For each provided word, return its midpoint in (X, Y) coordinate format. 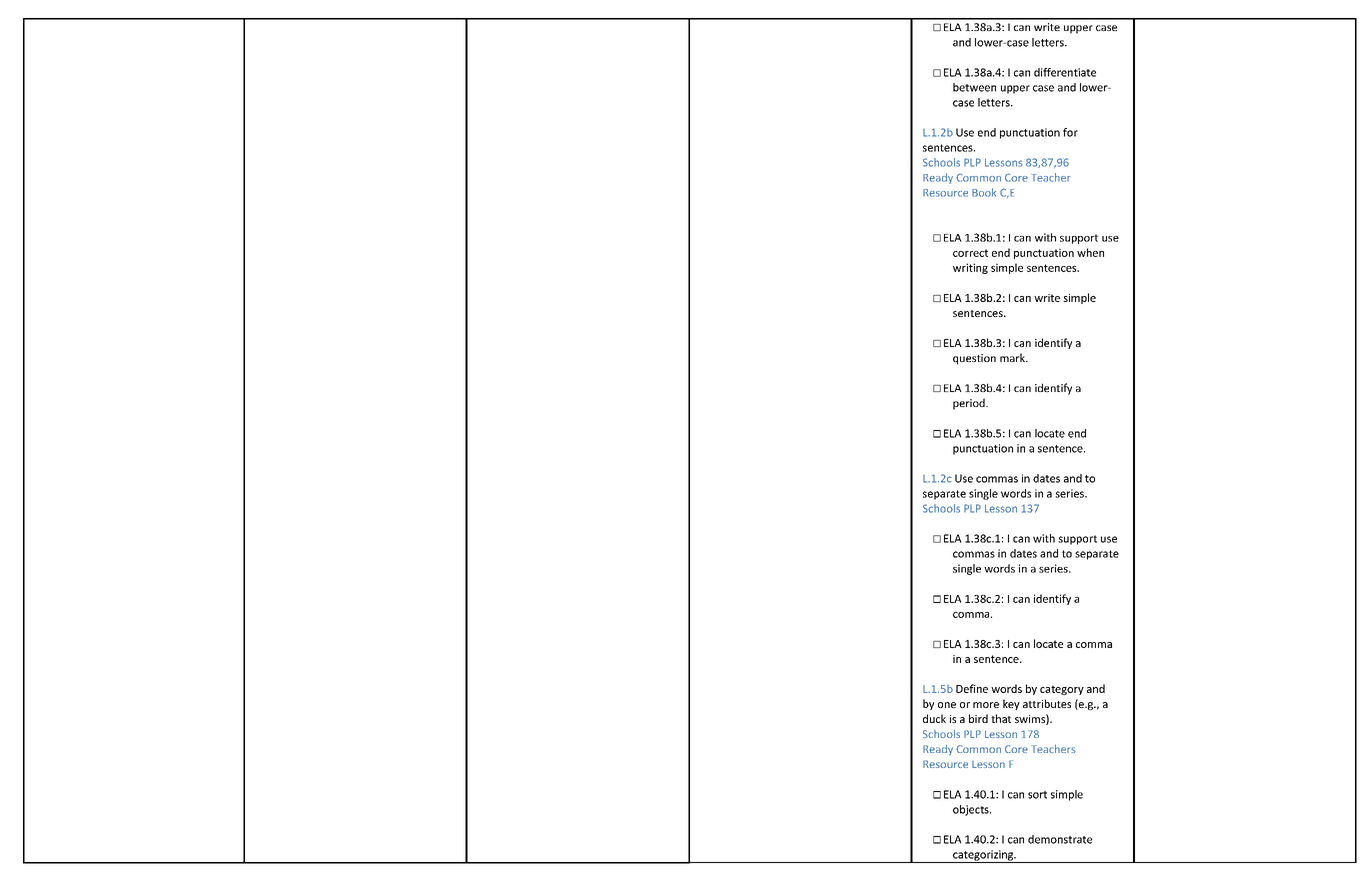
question (974, 359)
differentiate (1065, 72)
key (1011, 704)
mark (1013, 357)
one (947, 705)
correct (970, 253)
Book (984, 192)
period (970, 404)
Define (972, 688)
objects (972, 810)
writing (970, 268)
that (1001, 718)
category (1062, 690)
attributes (1047, 703)
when (1090, 252)
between (974, 87)
